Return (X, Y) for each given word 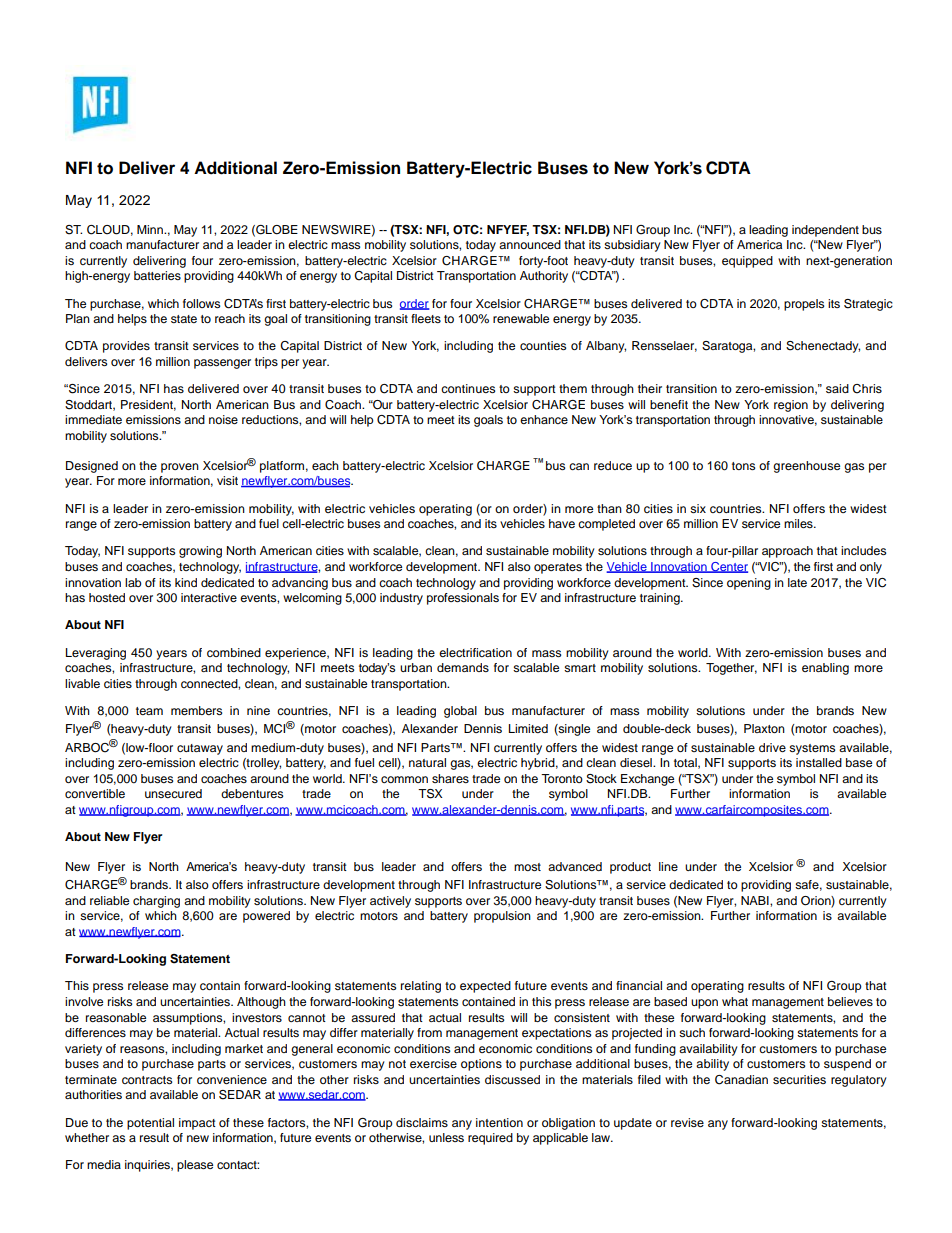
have (562, 523)
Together (731, 669)
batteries (157, 275)
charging (156, 902)
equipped (747, 262)
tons (743, 466)
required (490, 1139)
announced (530, 244)
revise (687, 1122)
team (149, 711)
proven (180, 468)
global (460, 712)
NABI (756, 900)
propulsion (502, 917)
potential (150, 1124)
